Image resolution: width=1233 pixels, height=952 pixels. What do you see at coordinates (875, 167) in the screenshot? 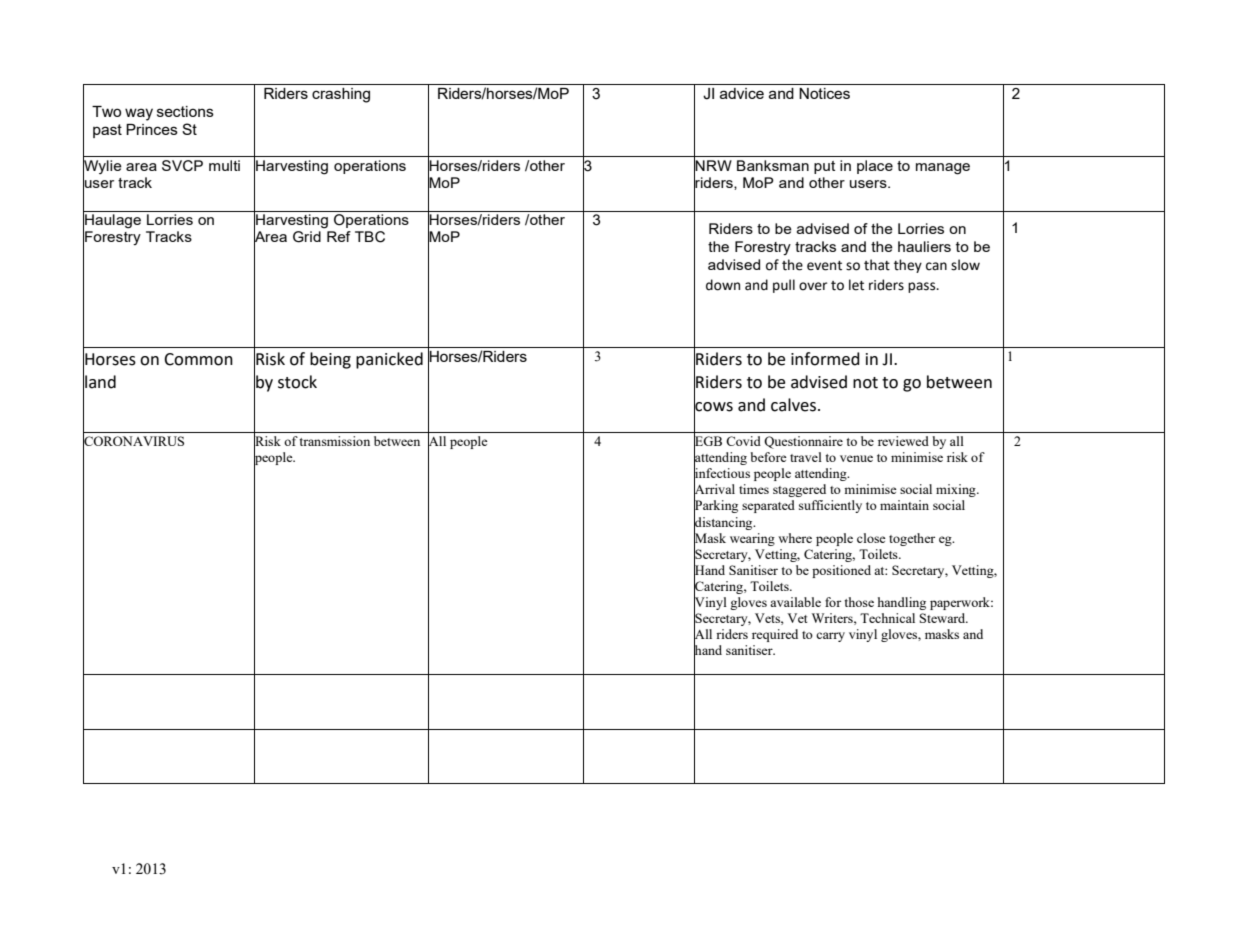
I see `place` at bounding box center [875, 167].
